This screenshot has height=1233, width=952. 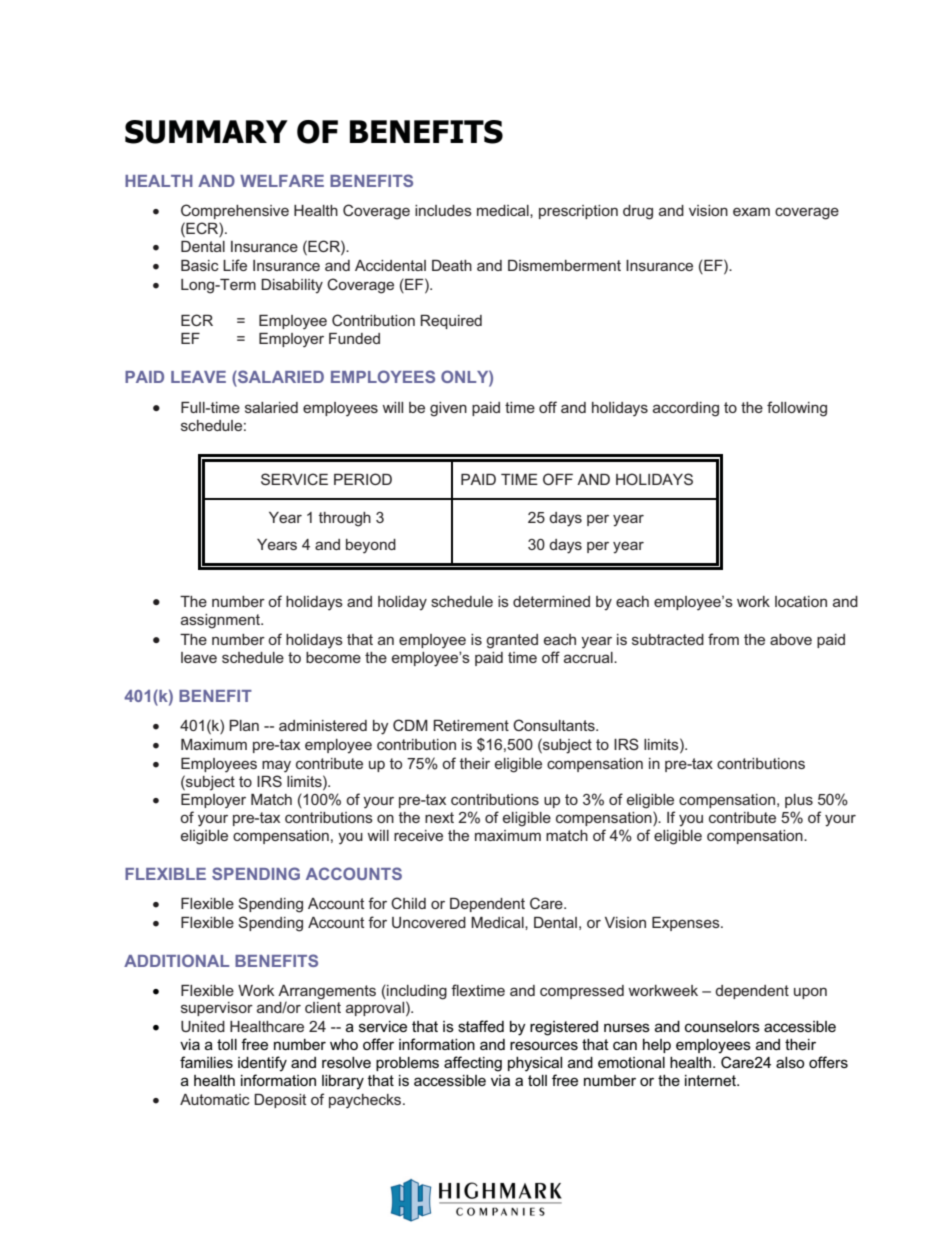 What do you see at coordinates (799, 801) in the screenshot?
I see `plus` at bounding box center [799, 801].
